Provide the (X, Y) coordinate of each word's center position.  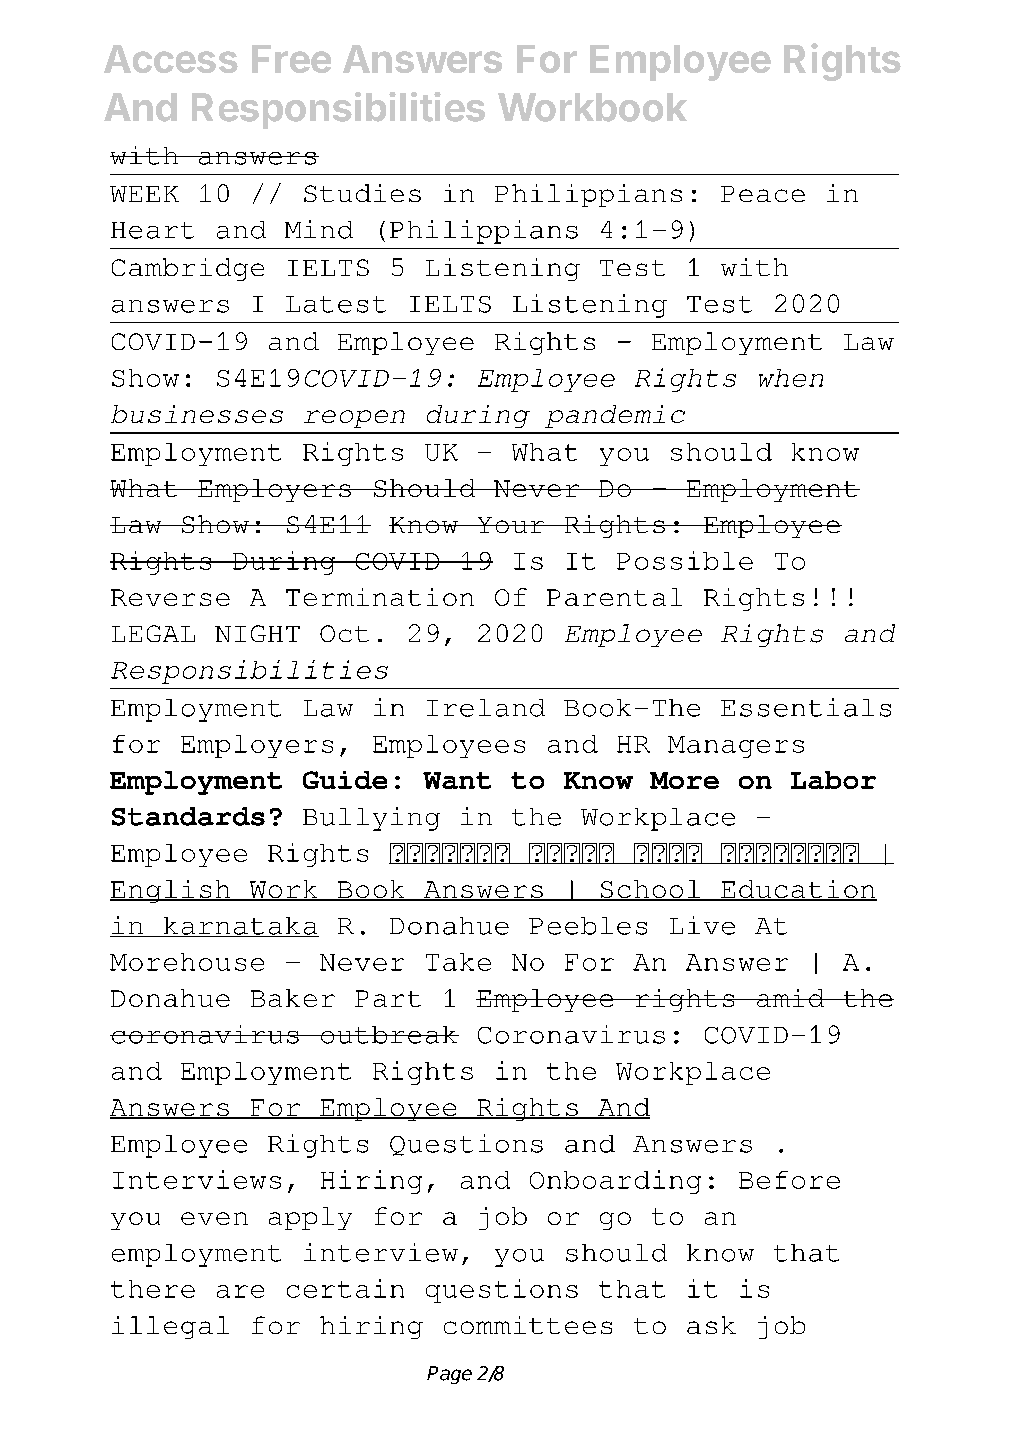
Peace (763, 194)
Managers (736, 747)
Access (171, 59)
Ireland (486, 708)
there (153, 1289)
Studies (362, 193)
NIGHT (257, 633)
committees (528, 1325)
